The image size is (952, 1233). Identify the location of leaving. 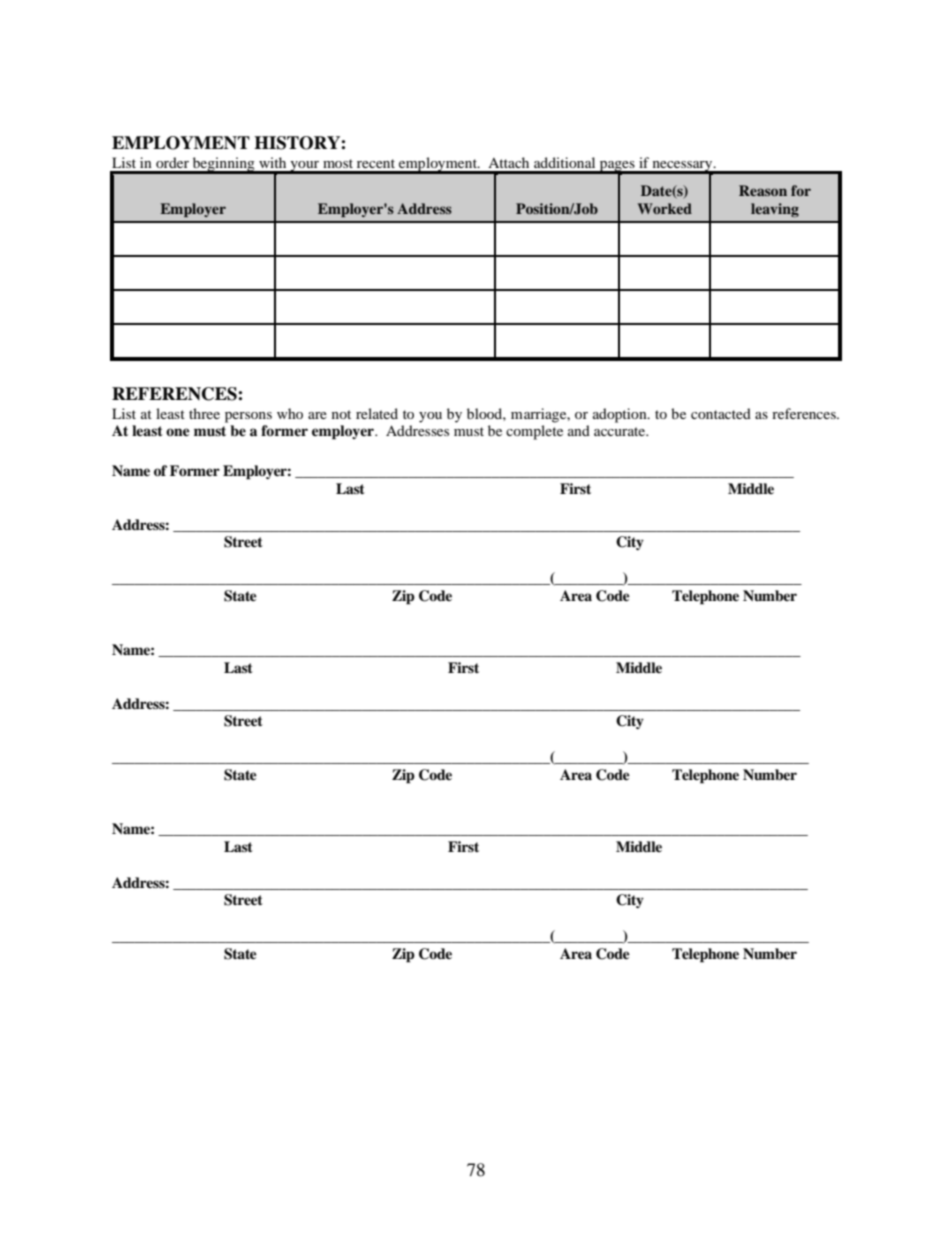
(775, 210).
